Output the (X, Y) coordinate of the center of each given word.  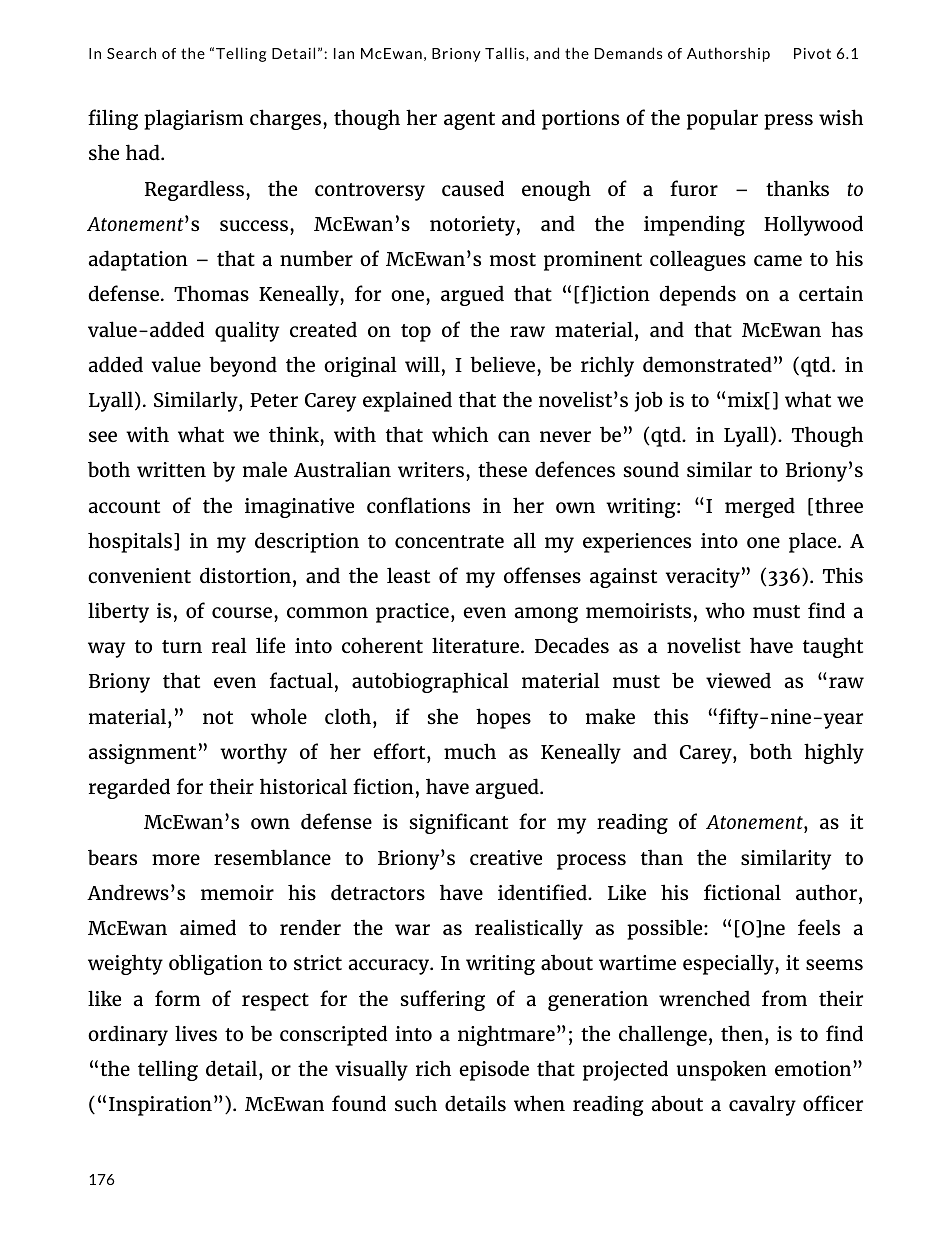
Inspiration (160, 1106)
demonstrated (707, 364)
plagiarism (194, 119)
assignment (142, 754)
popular (722, 119)
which (460, 434)
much (470, 751)
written (171, 469)
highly (834, 753)
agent (469, 121)
